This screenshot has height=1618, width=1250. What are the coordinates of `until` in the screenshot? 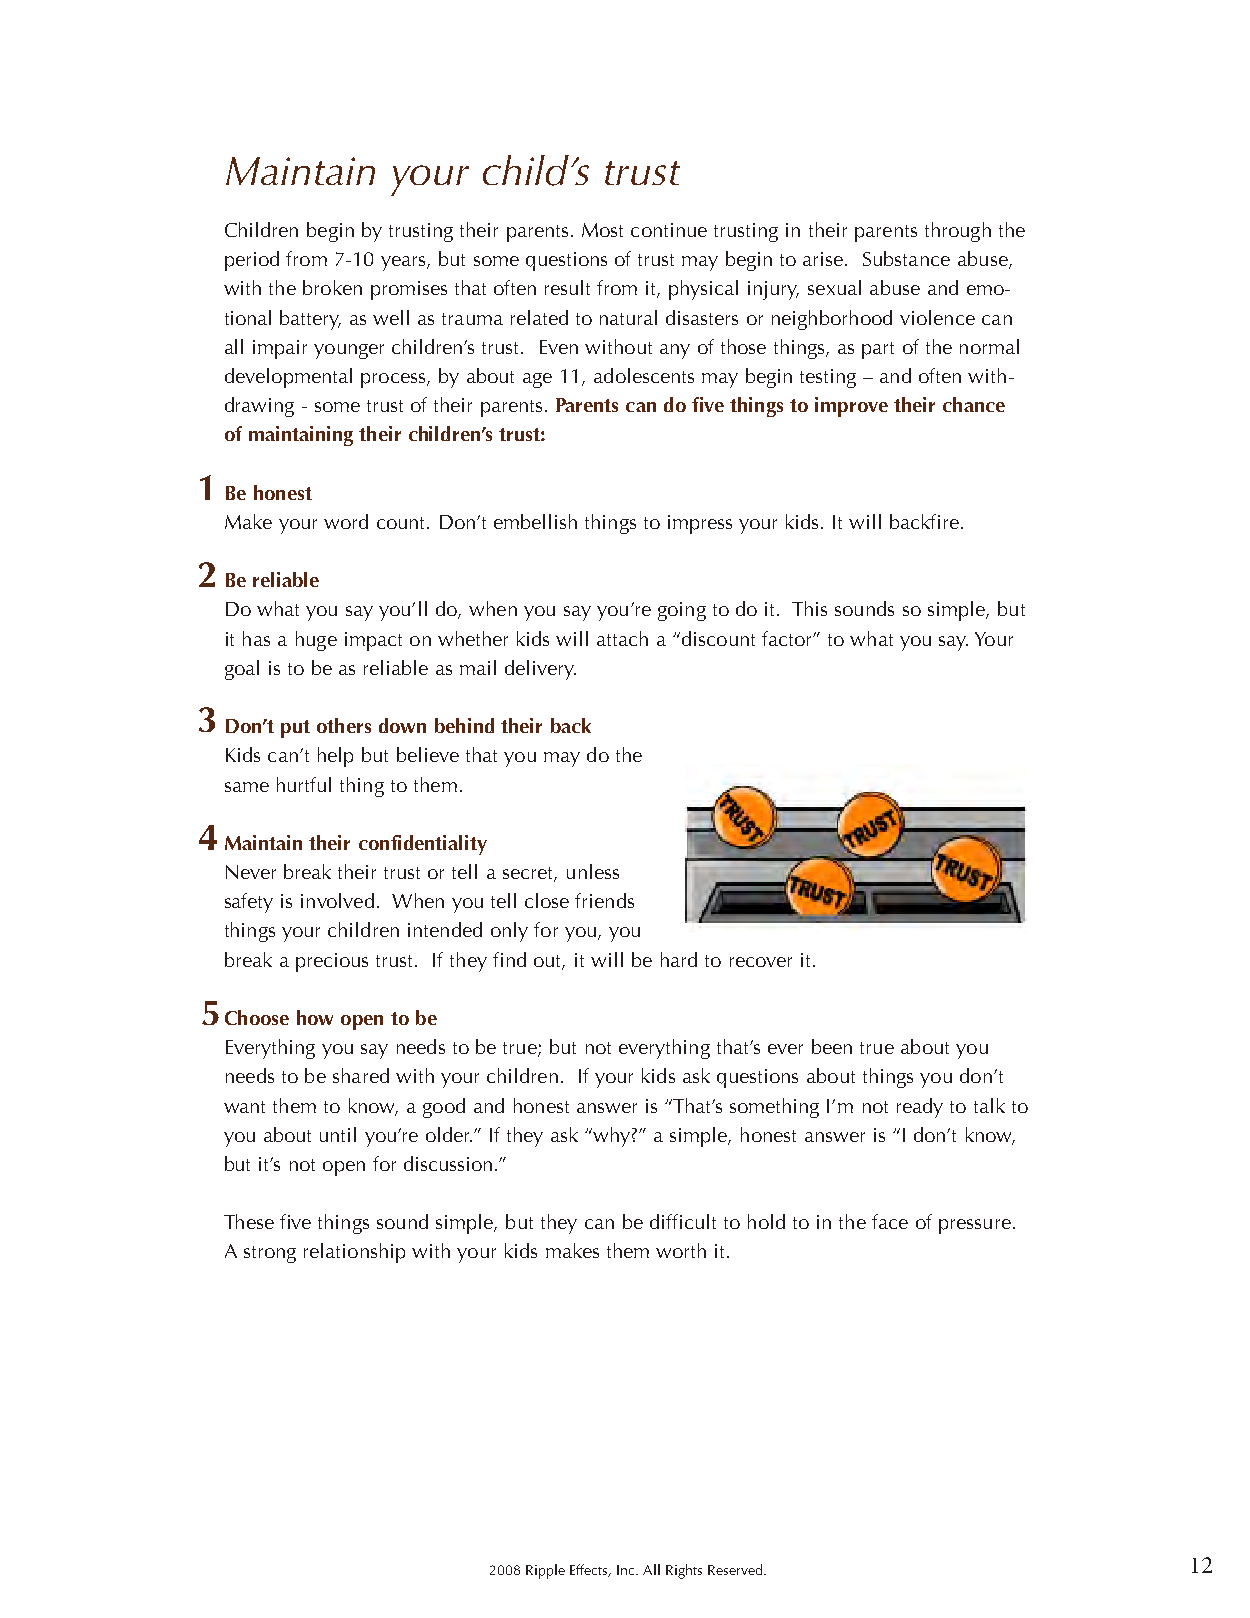 It's located at (338, 1134).
